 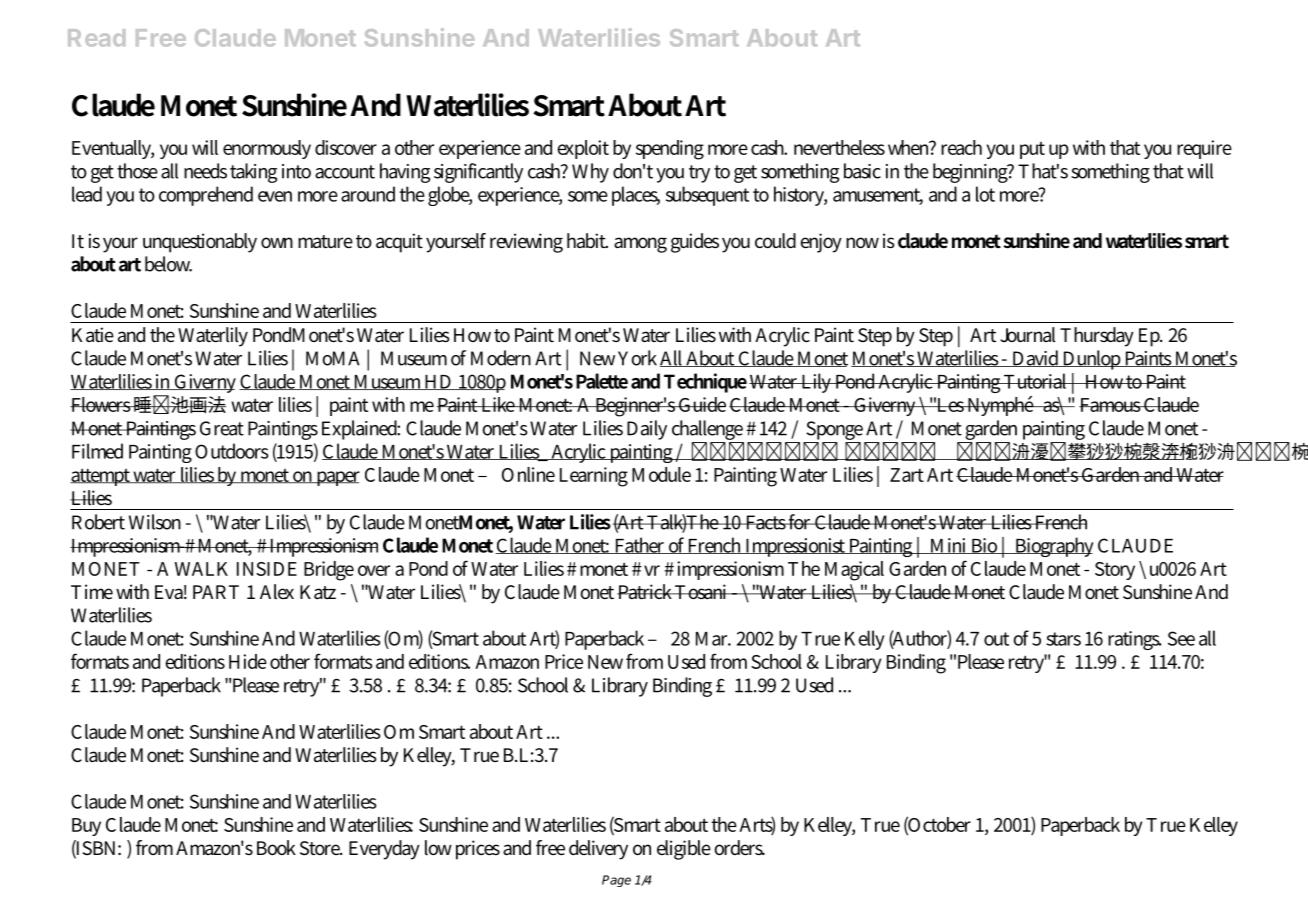 I want to click on spending, so click(x=670, y=150).
